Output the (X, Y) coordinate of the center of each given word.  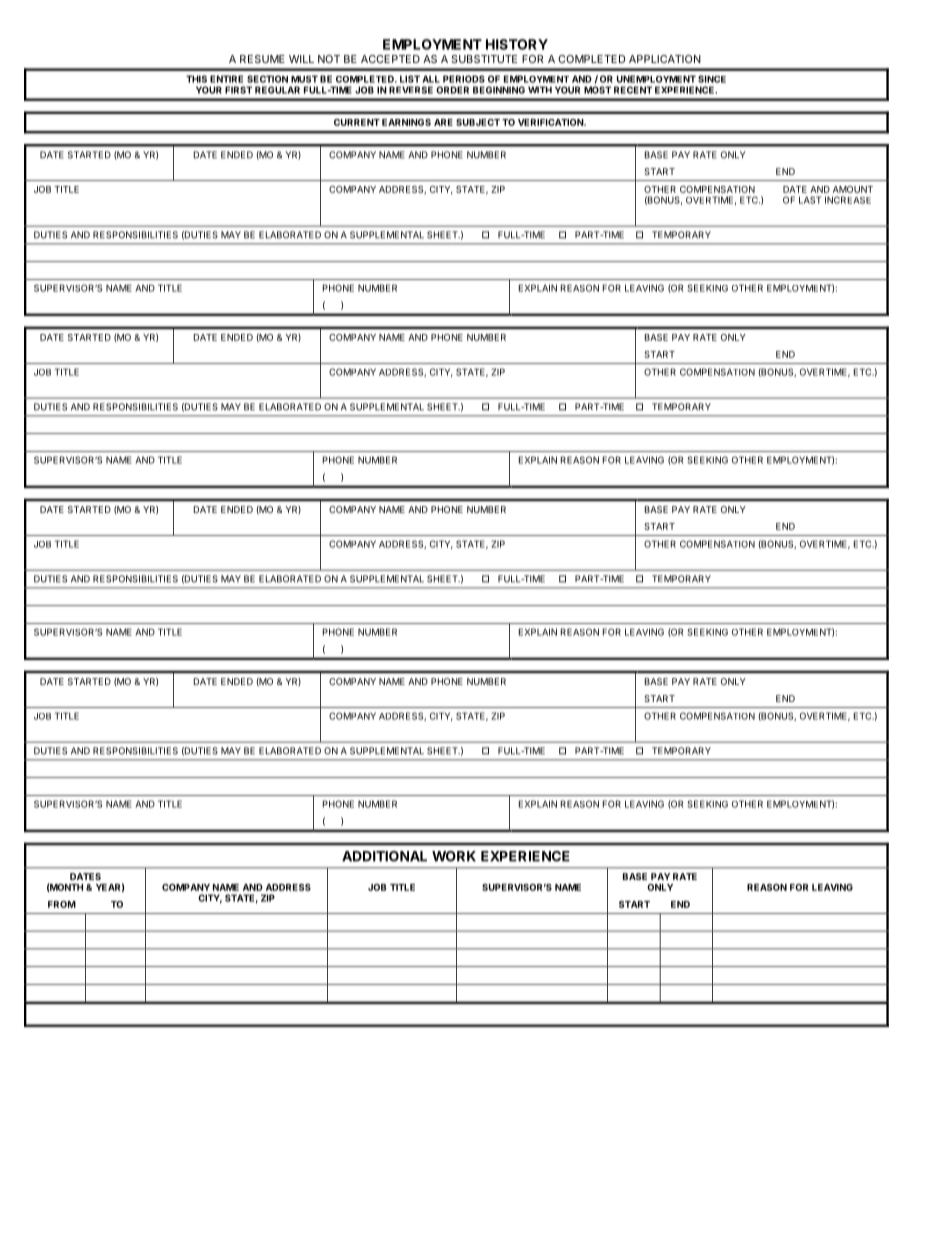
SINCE (712, 79)
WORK (454, 856)
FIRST (238, 90)
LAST (810, 200)
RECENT (633, 90)
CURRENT (357, 122)
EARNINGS (406, 122)
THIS (196, 79)
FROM (62, 904)
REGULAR (277, 90)
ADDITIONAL (384, 856)
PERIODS (464, 79)
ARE (443, 122)
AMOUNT (853, 189)
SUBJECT (478, 122)
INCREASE (848, 200)
